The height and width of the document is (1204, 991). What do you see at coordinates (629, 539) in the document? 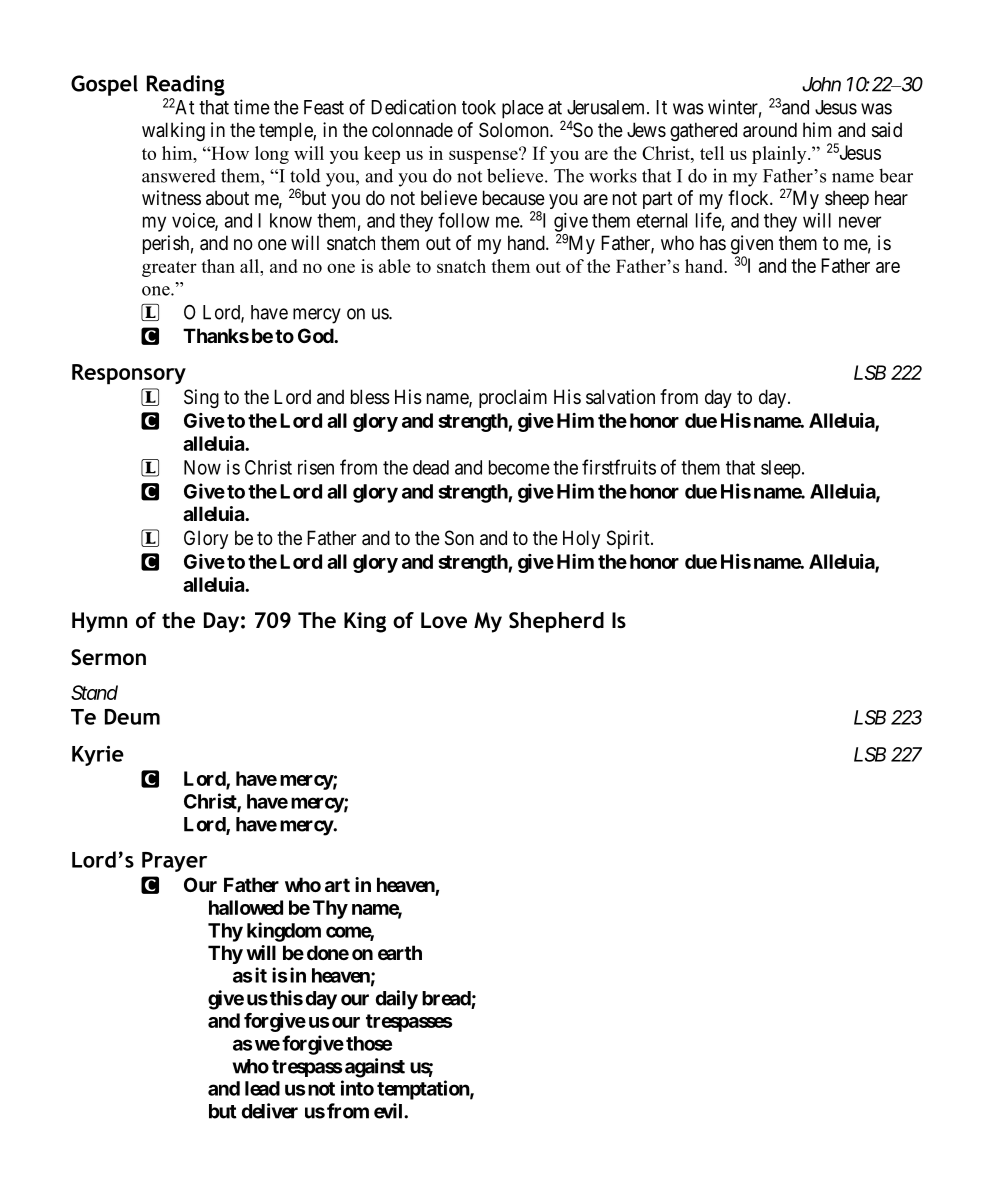
I see `Spirit` at bounding box center [629, 539].
